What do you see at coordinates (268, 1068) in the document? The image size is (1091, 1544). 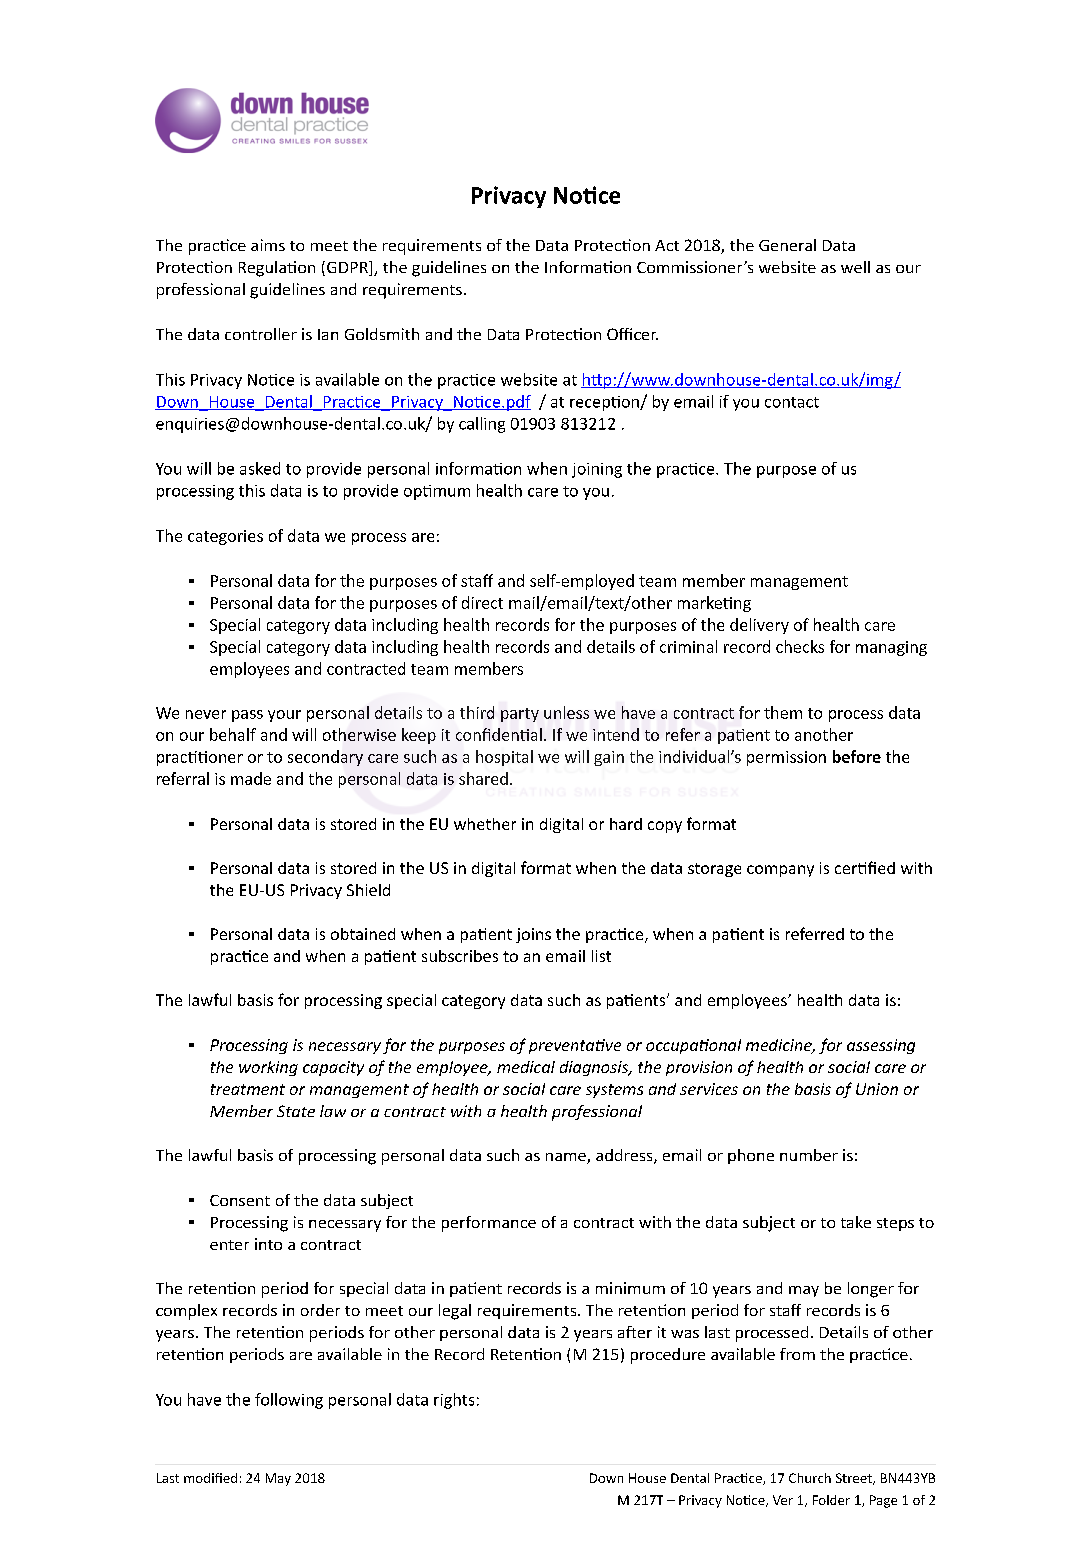 I see `working` at bounding box center [268, 1068].
